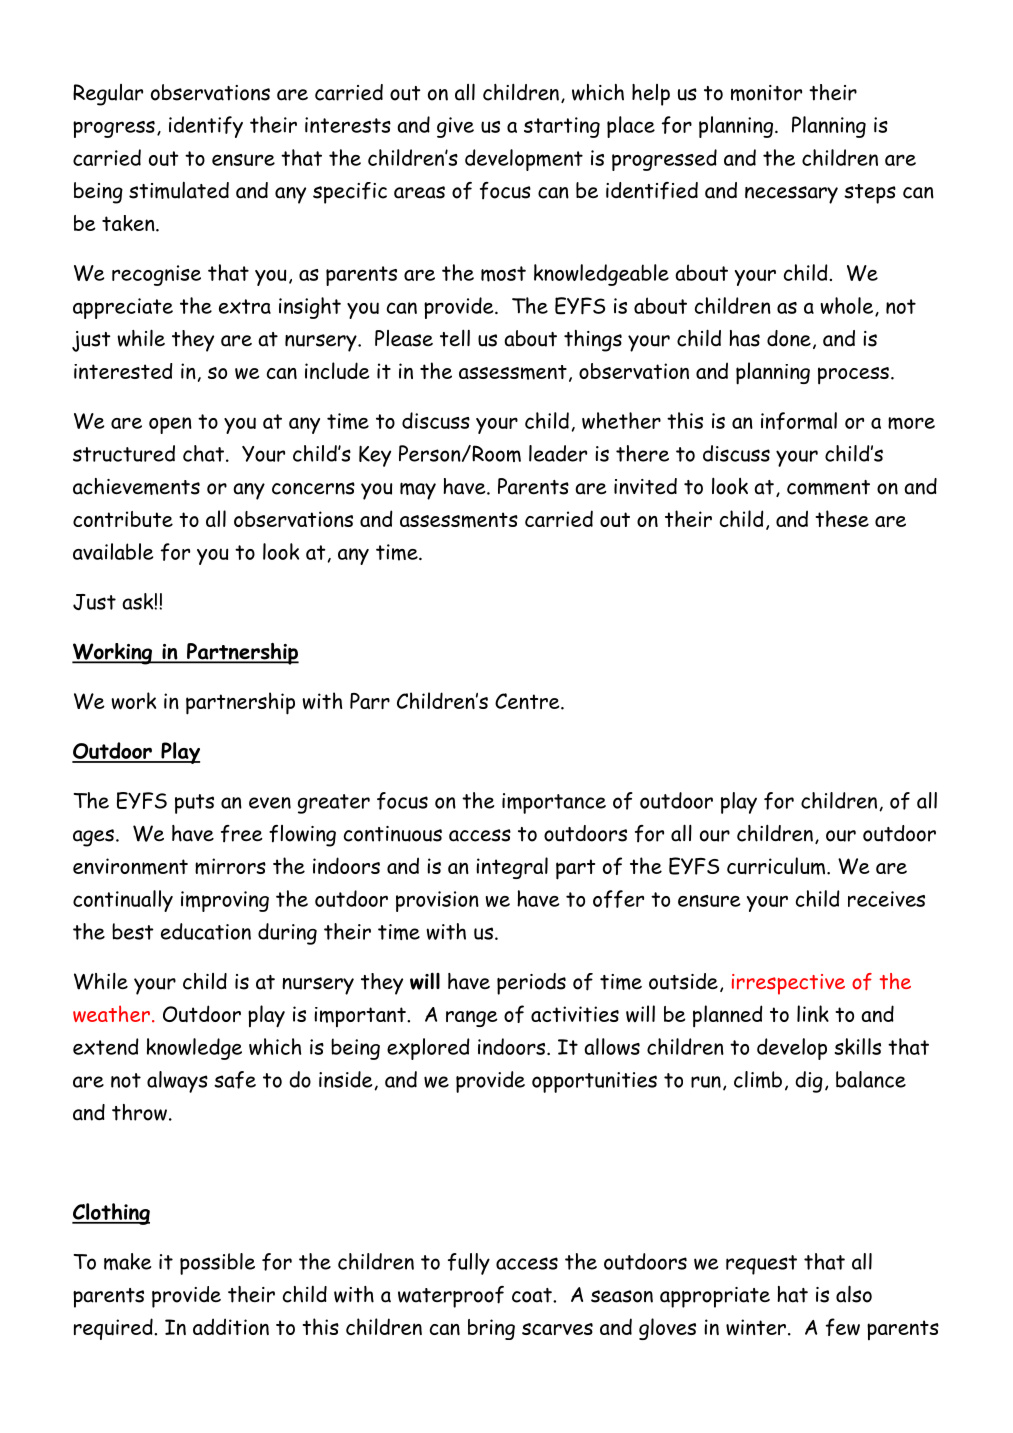  What do you see at coordinates (533, 1295) in the screenshot?
I see `coat` at bounding box center [533, 1295].
